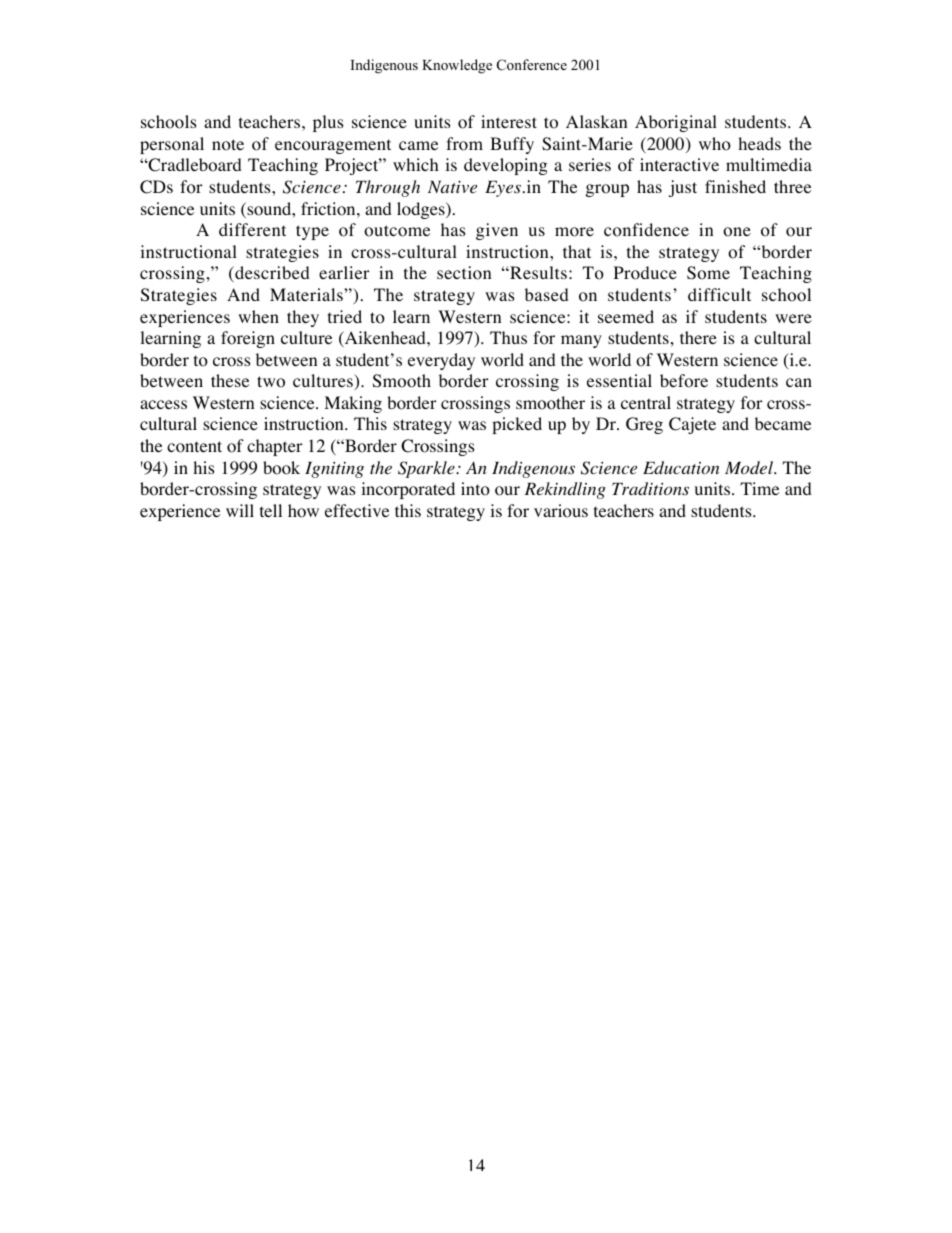  Describe the element at coordinates (676, 123) in the screenshot. I see `Aboriginal` at that location.
